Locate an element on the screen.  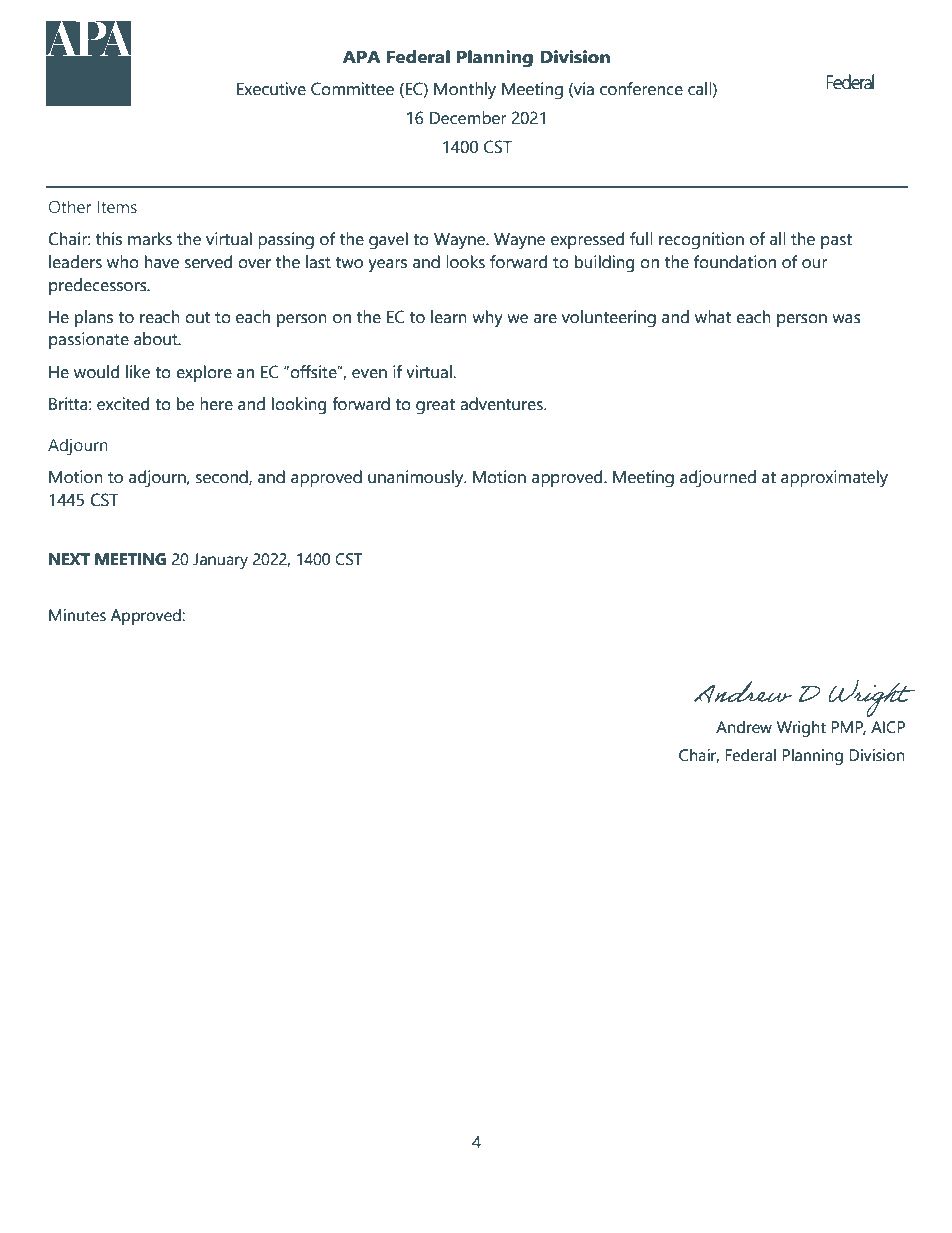
great is located at coordinates (435, 407).
